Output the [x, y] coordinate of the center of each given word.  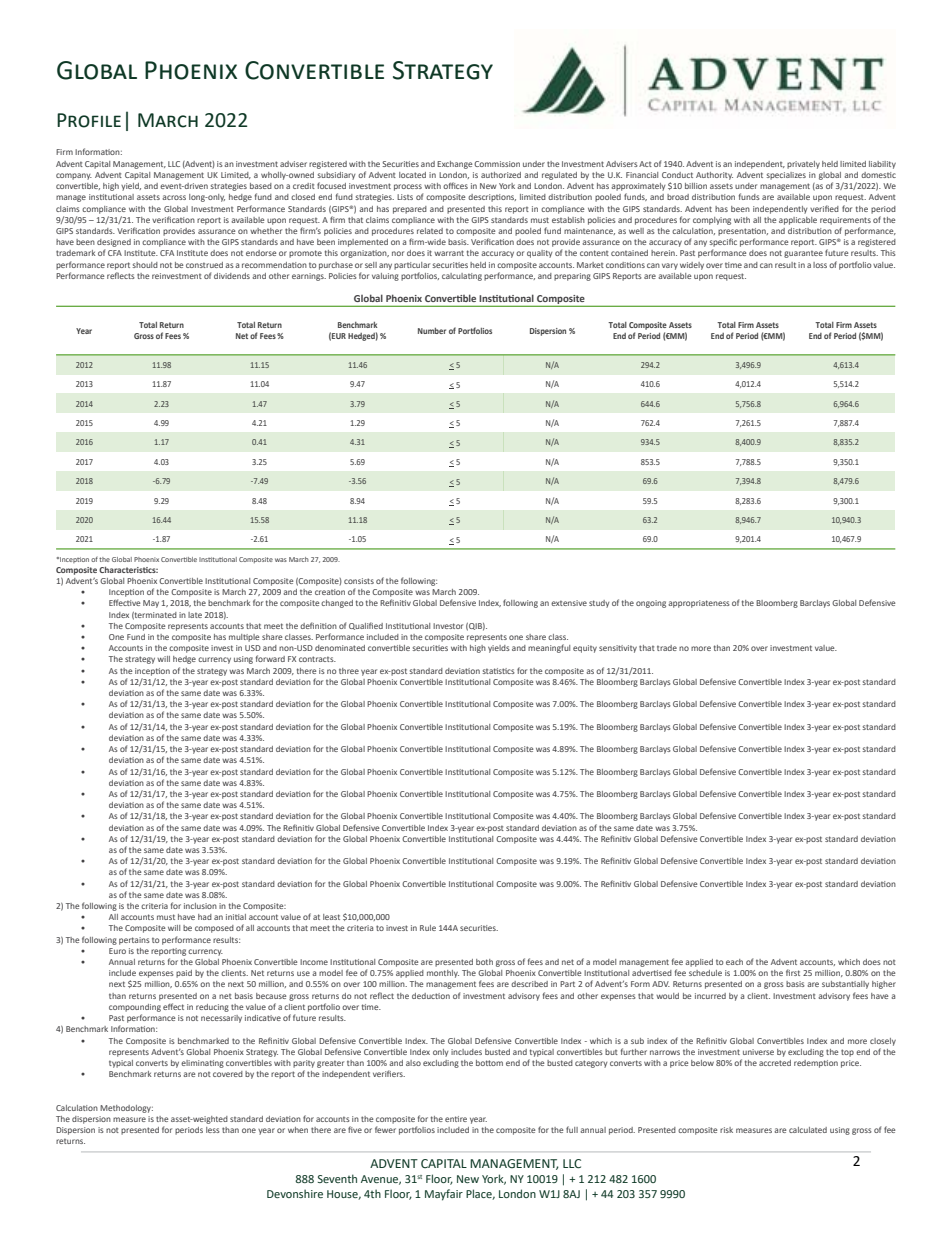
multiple [244, 638]
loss [820, 265]
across [174, 197]
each [734, 962]
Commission [497, 164]
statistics [499, 671]
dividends [232, 276]
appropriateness [699, 604]
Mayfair [444, 1195]
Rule [428, 928]
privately [803, 165]
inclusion [200, 906]
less [213, 1130]
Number [432, 331]
